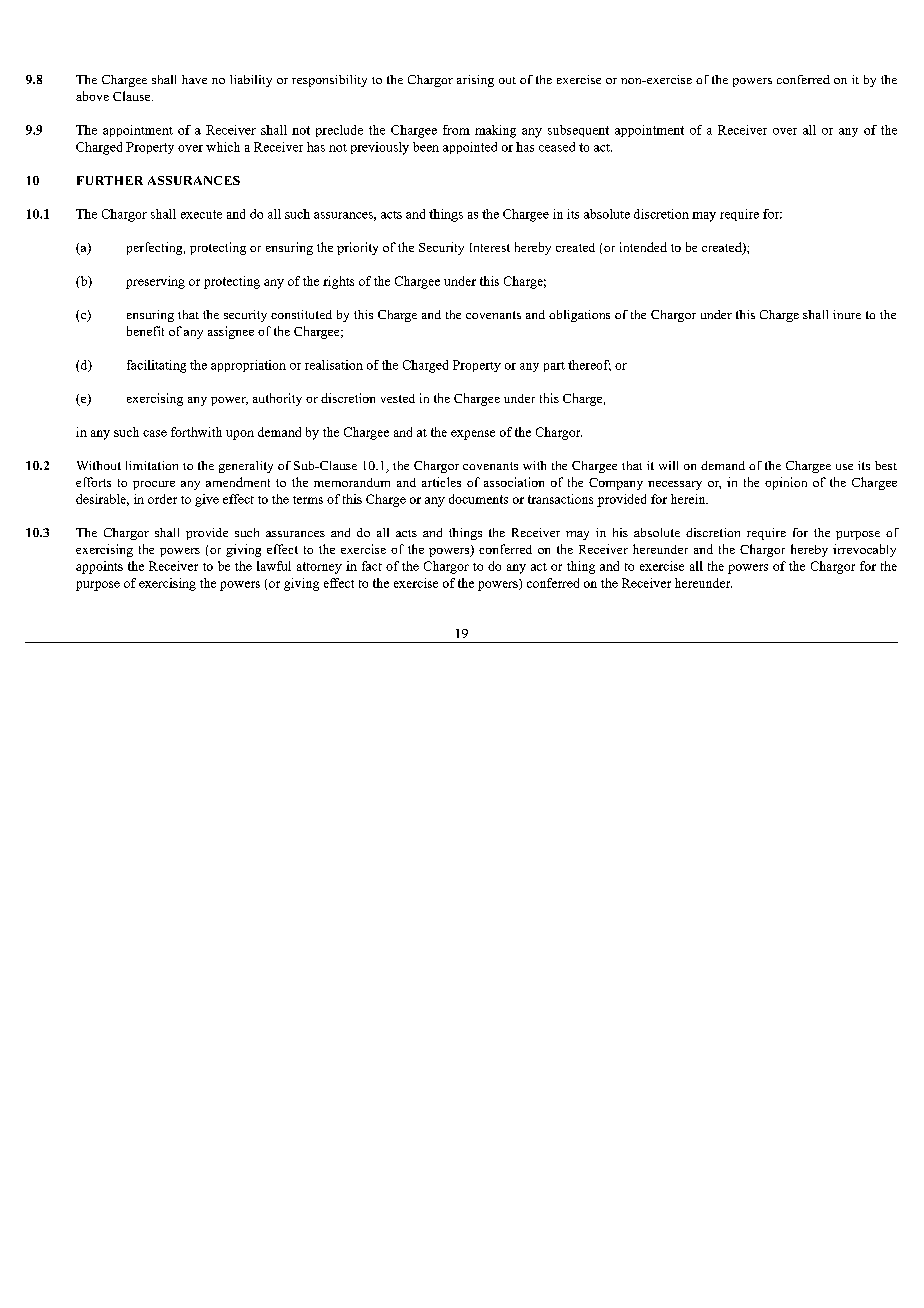  I want to click on thereof, so click(589, 365).
